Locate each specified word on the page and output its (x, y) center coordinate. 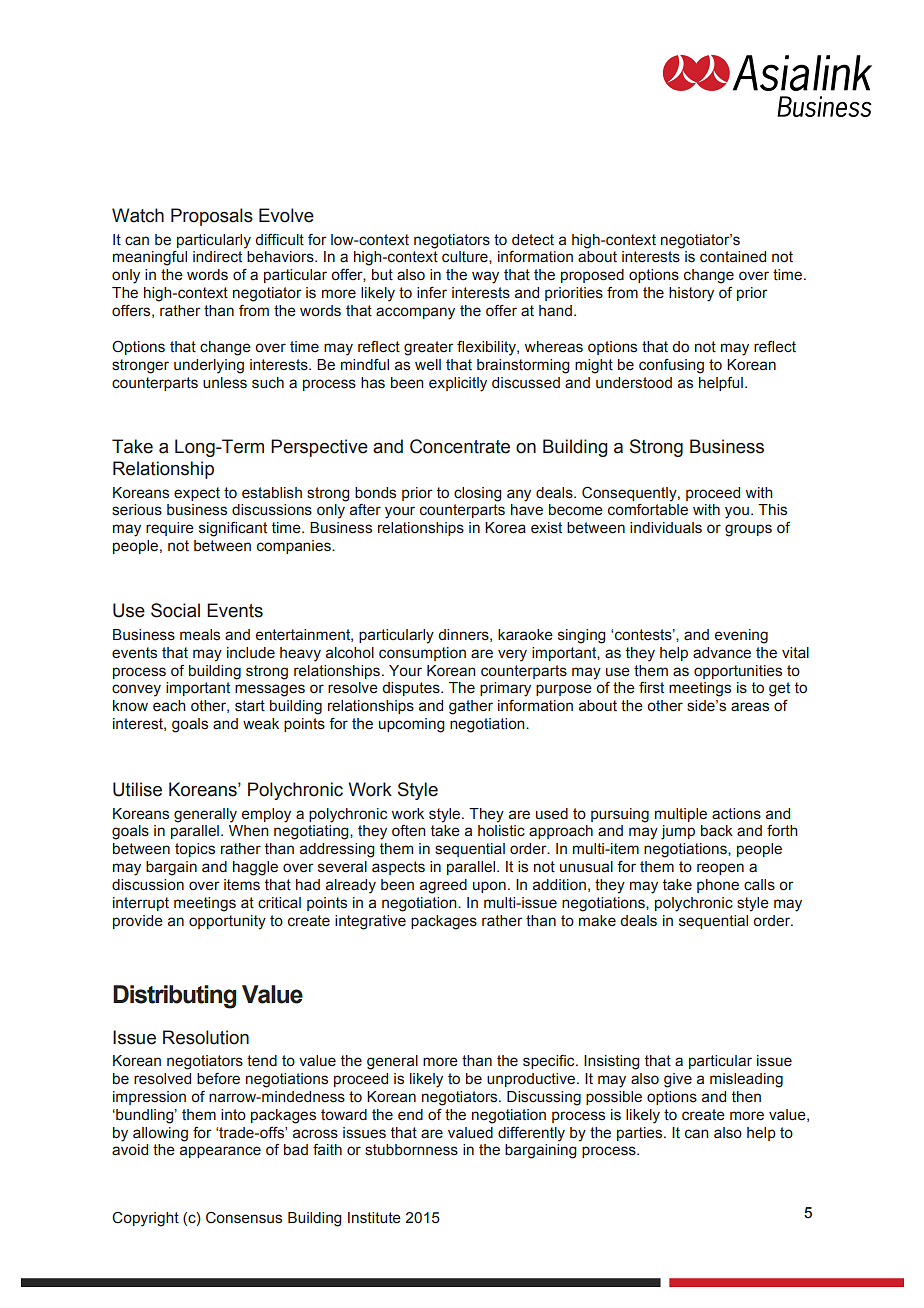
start (250, 706)
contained (733, 257)
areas (750, 707)
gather (471, 707)
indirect (217, 257)
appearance (220, 1152)
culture (466, 256)
